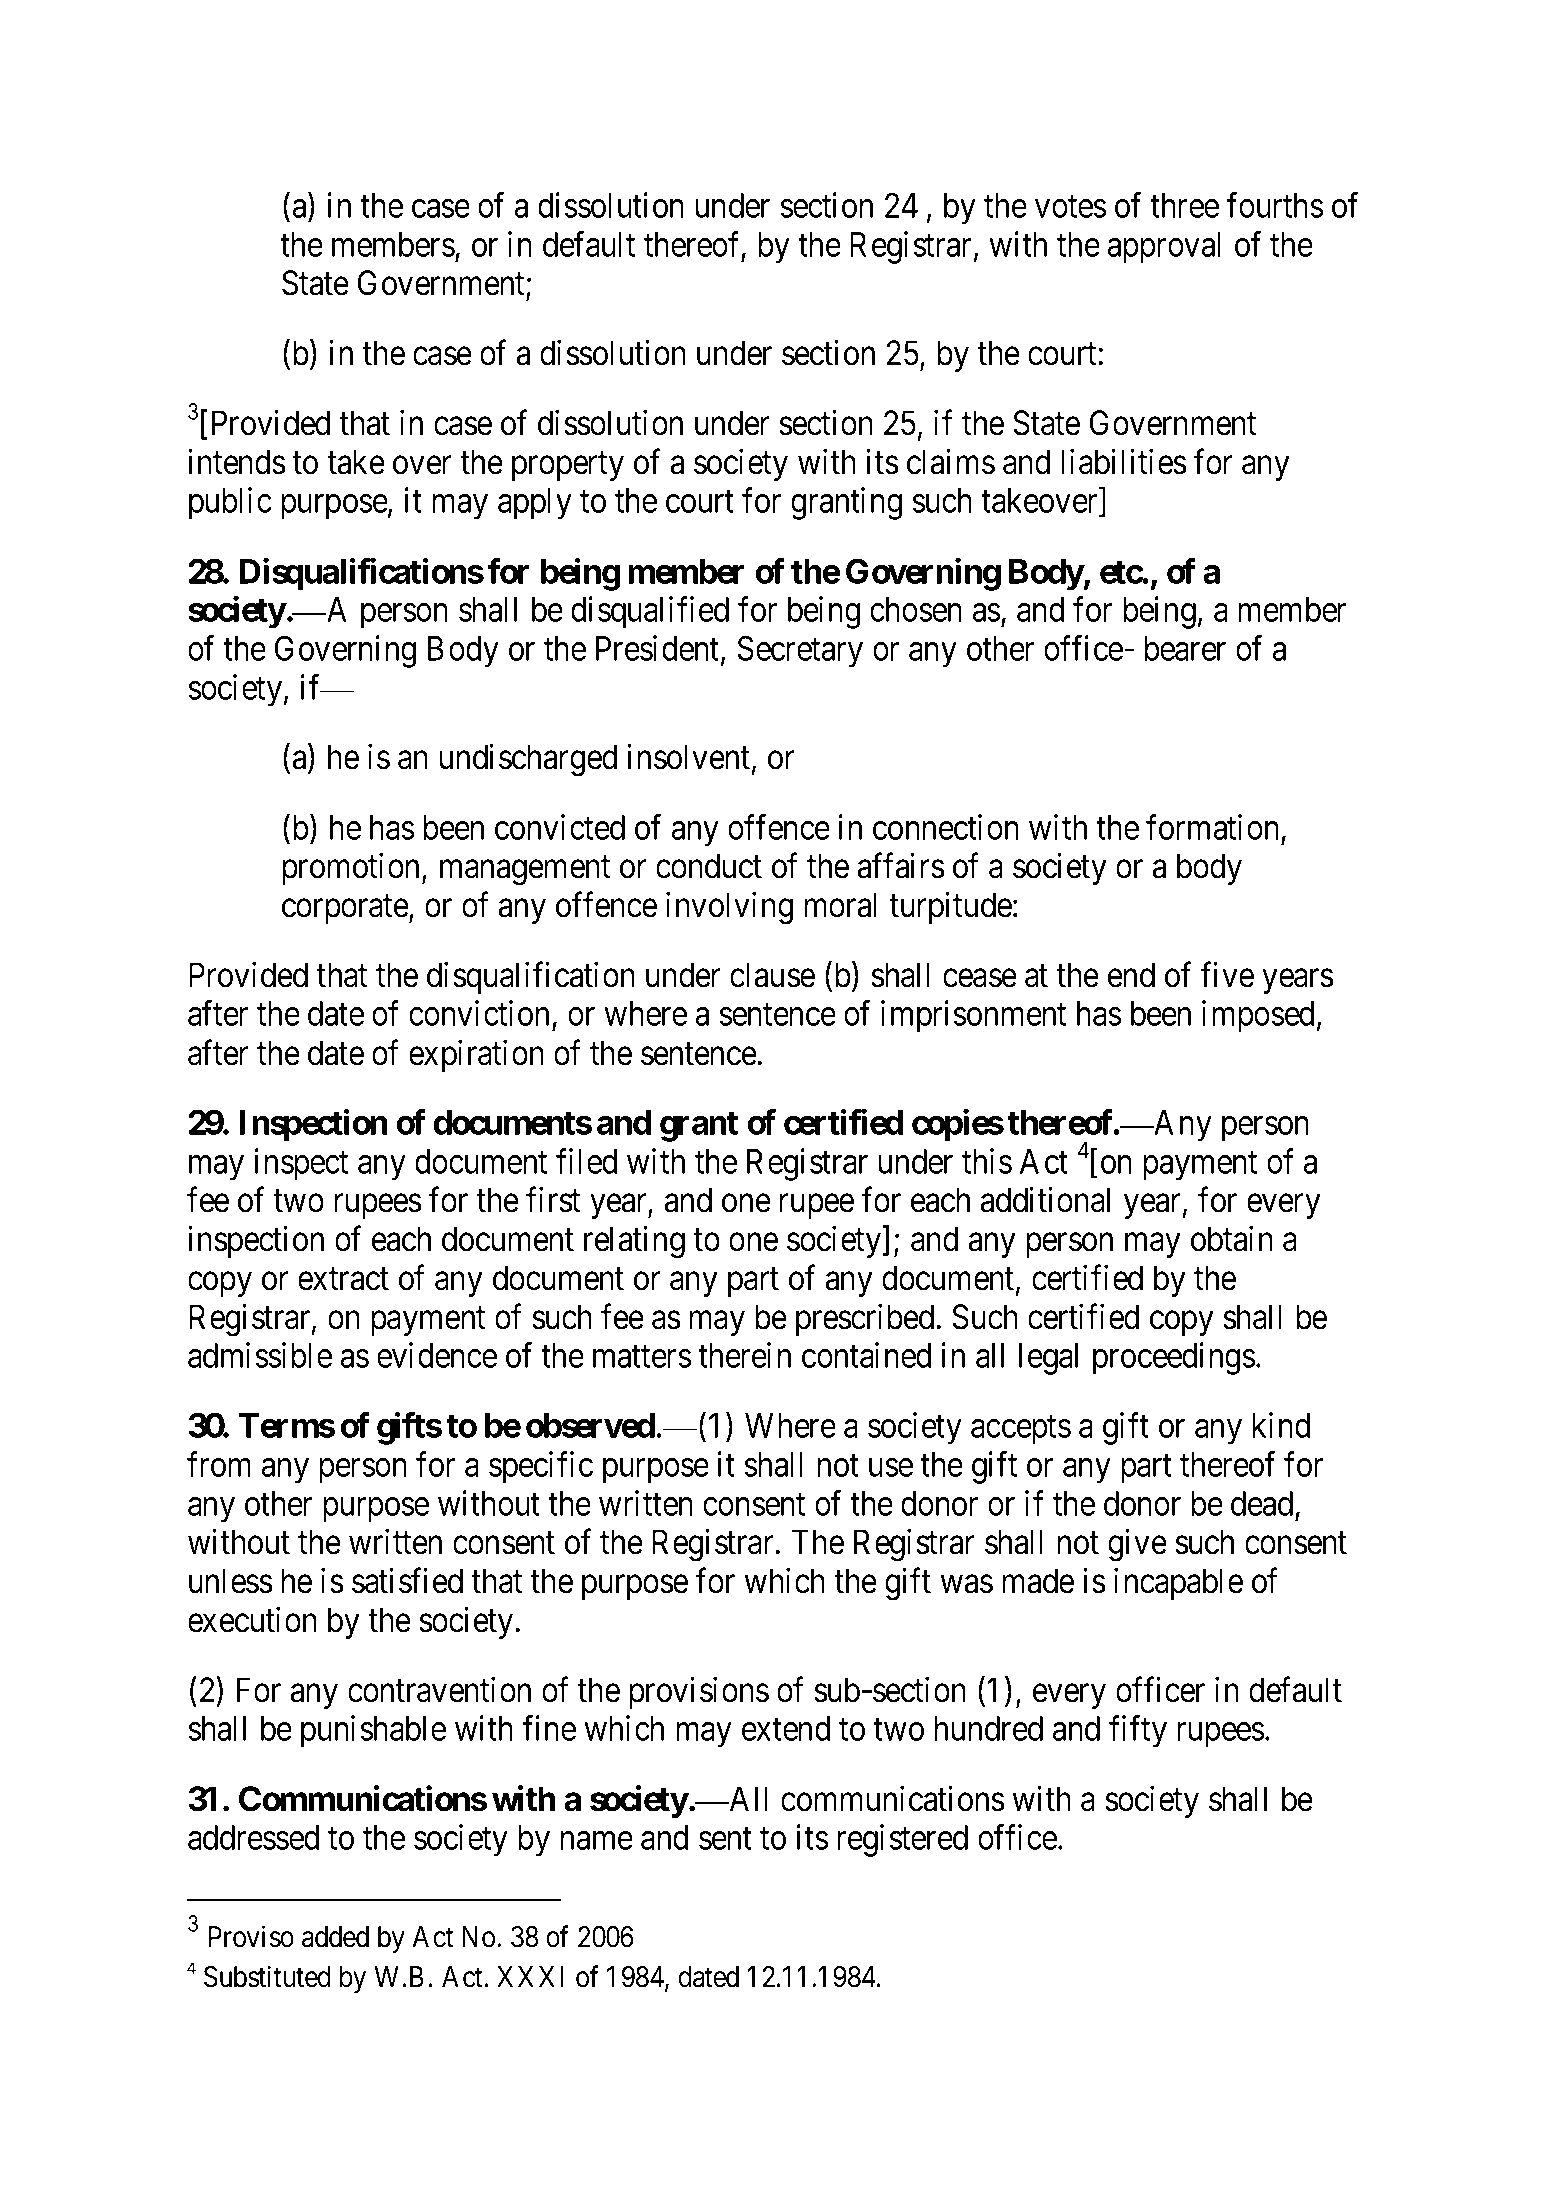  Describe the element at coordinates (568, 466) in the document. I see `property` at that location.
